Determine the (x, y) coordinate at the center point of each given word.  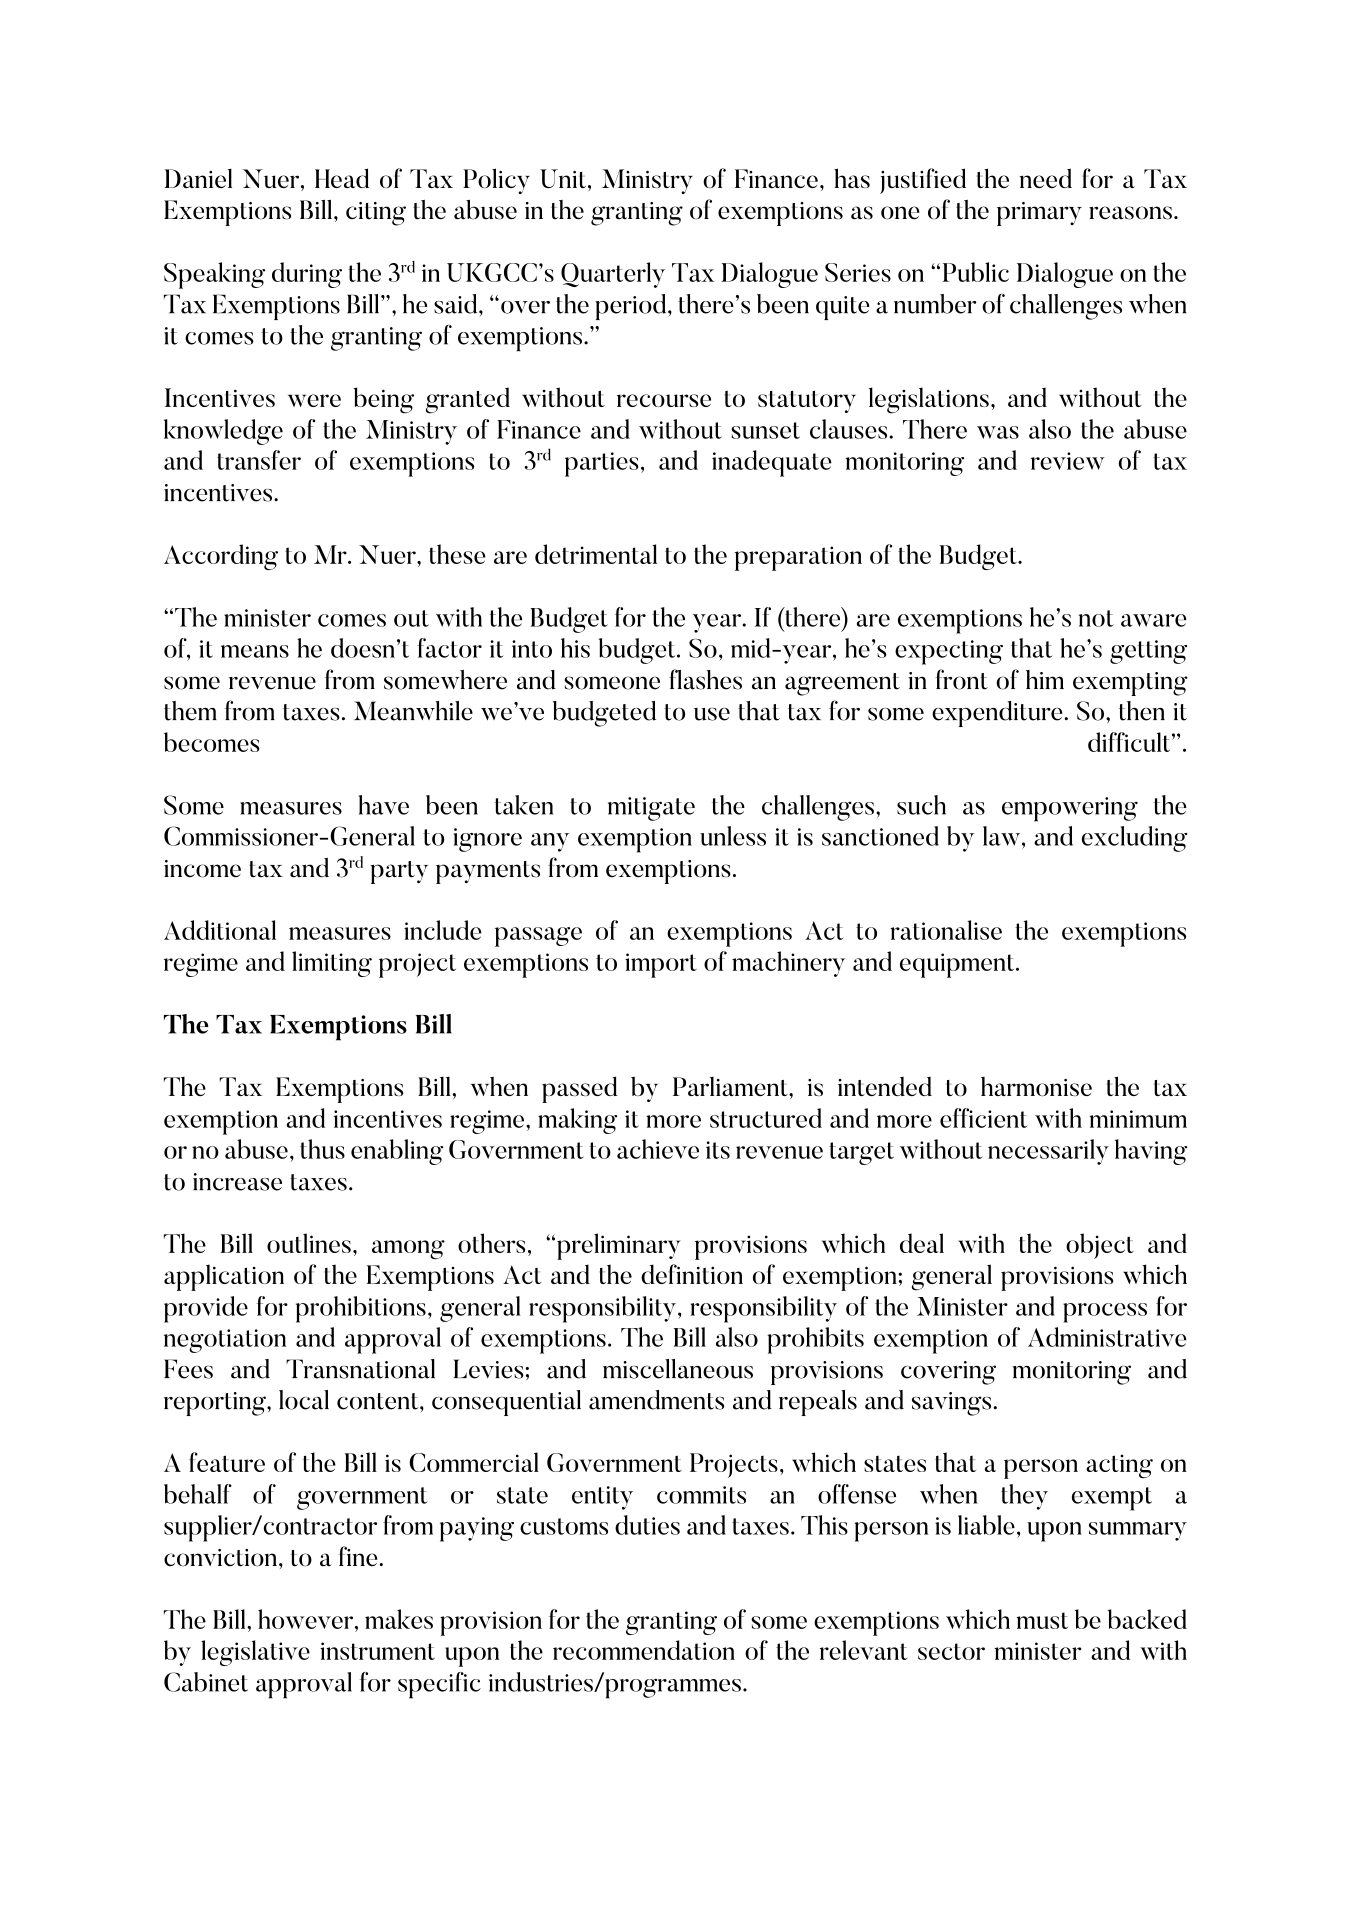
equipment (958, 965)
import (661, 965)
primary (1039, 214)
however (307, 1619)
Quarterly (613, 275)
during (307, 275)
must (1042, 1620)
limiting (332, 964)
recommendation (644, 1650)
